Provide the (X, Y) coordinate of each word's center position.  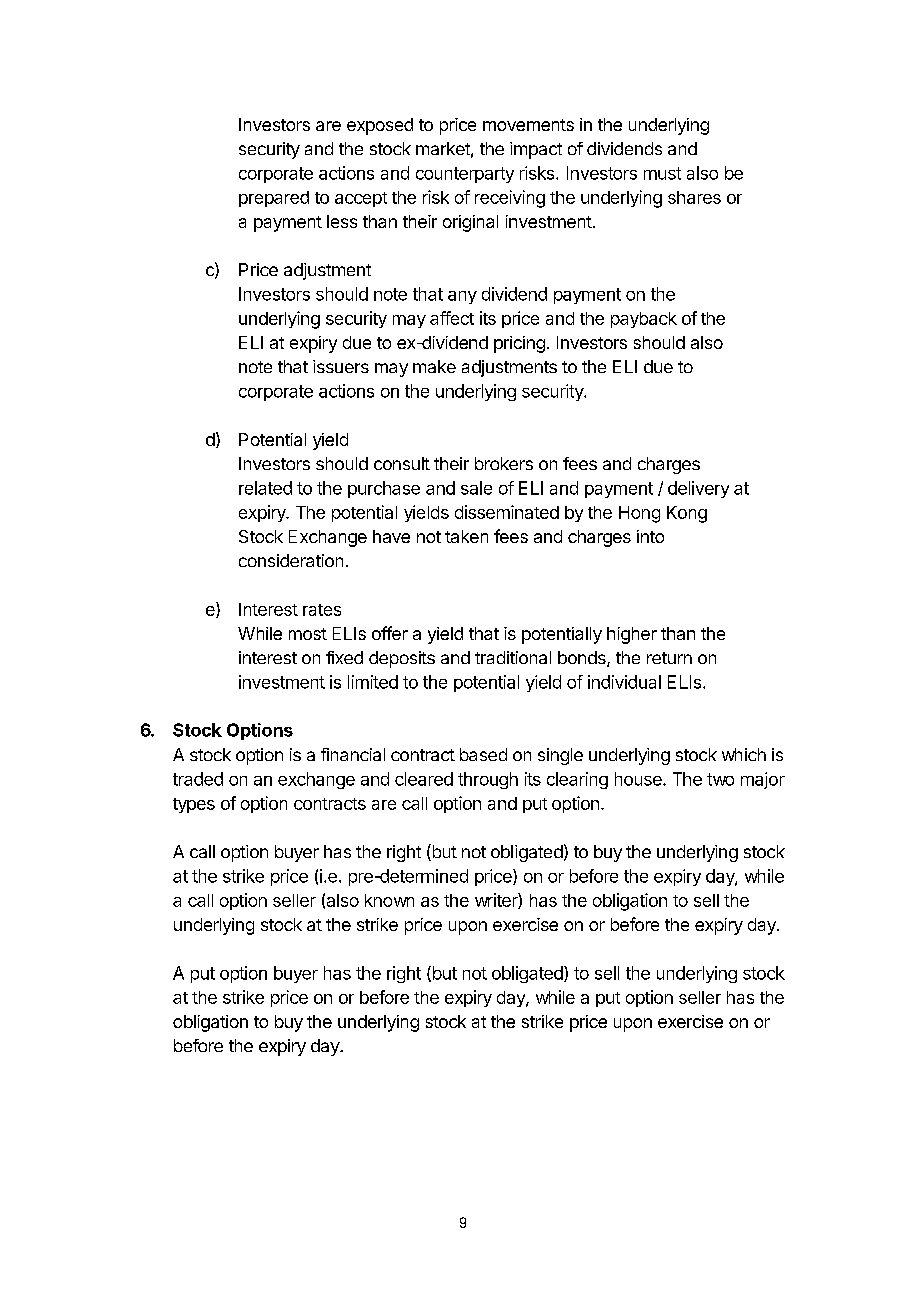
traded (198, 779)
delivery (698, 489)
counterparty (465, 175)
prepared (274, 199)
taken (466, 536)
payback (644, 320)
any (462, 297)
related (265, 488)
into (650, 536)
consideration (291, 560)
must (662, 173)
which (744, 754)
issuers (341, 366)
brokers (504, 463)
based (483, 754)
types (194, 805)
